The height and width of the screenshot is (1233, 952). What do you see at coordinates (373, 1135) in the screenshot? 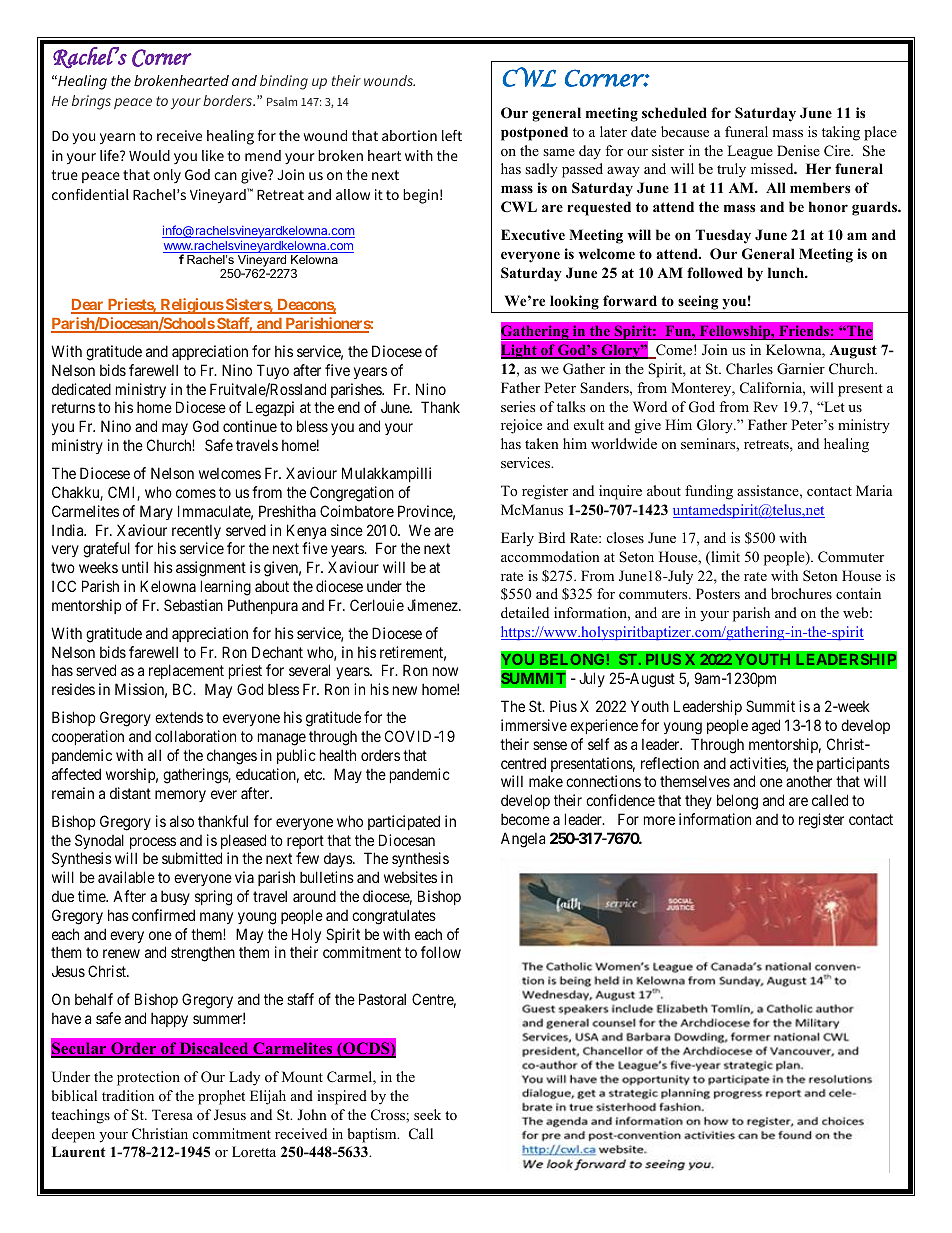
I see `baptism` at bounding box center [373, 1135].
